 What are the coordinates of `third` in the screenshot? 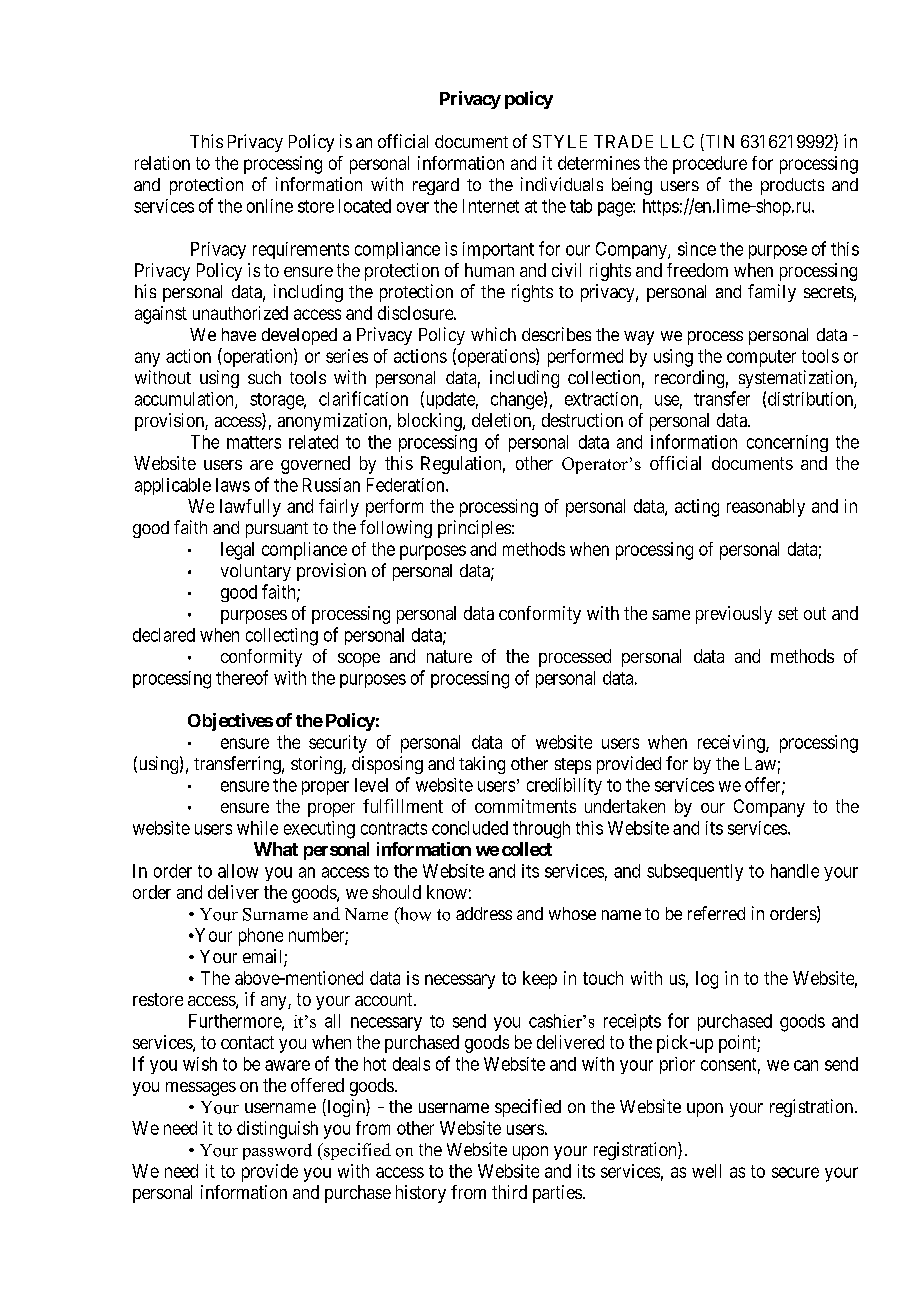 It's located at (509, 1192).
